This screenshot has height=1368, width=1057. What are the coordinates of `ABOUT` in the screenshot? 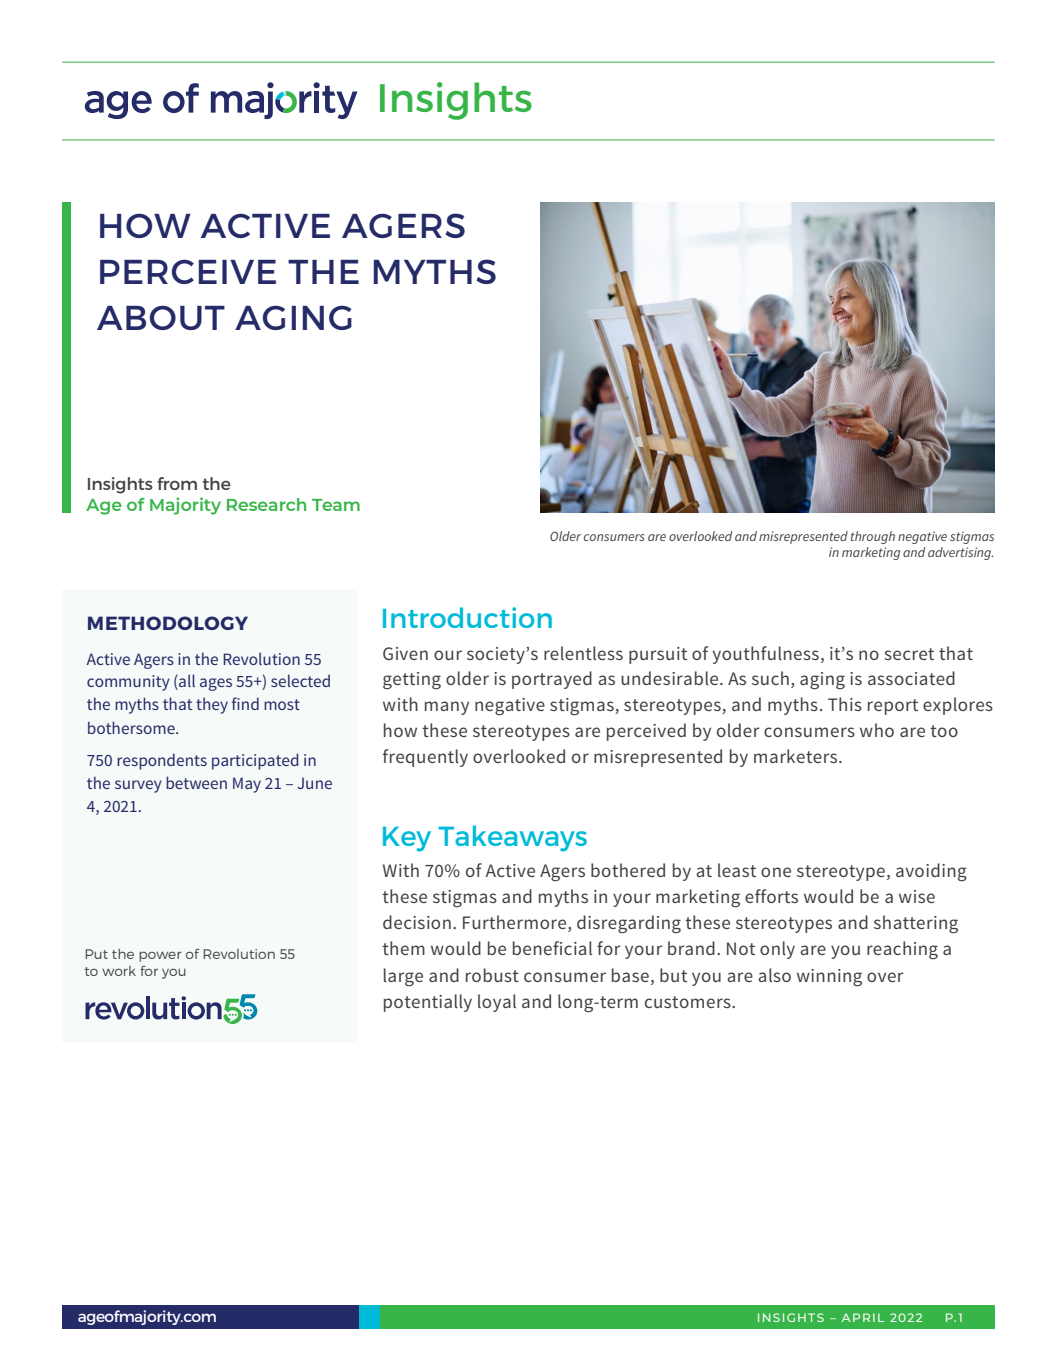 It's located at (161, 317).
